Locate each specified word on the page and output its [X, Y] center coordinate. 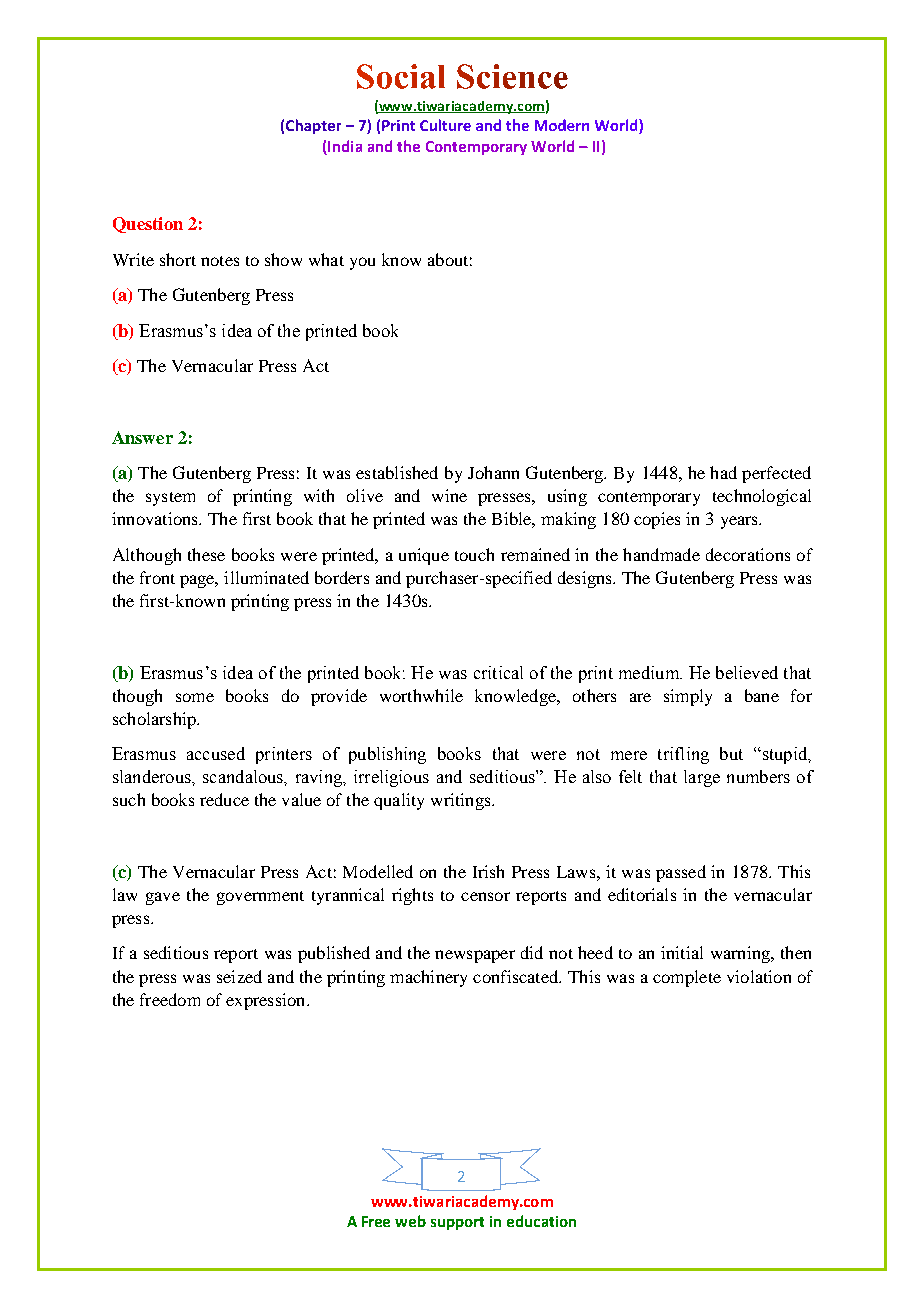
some [195, 697]
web [410, 1221]
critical [498, 672]
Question [148, 225]
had [723, 472]
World [552, 146]
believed [747, 672]
